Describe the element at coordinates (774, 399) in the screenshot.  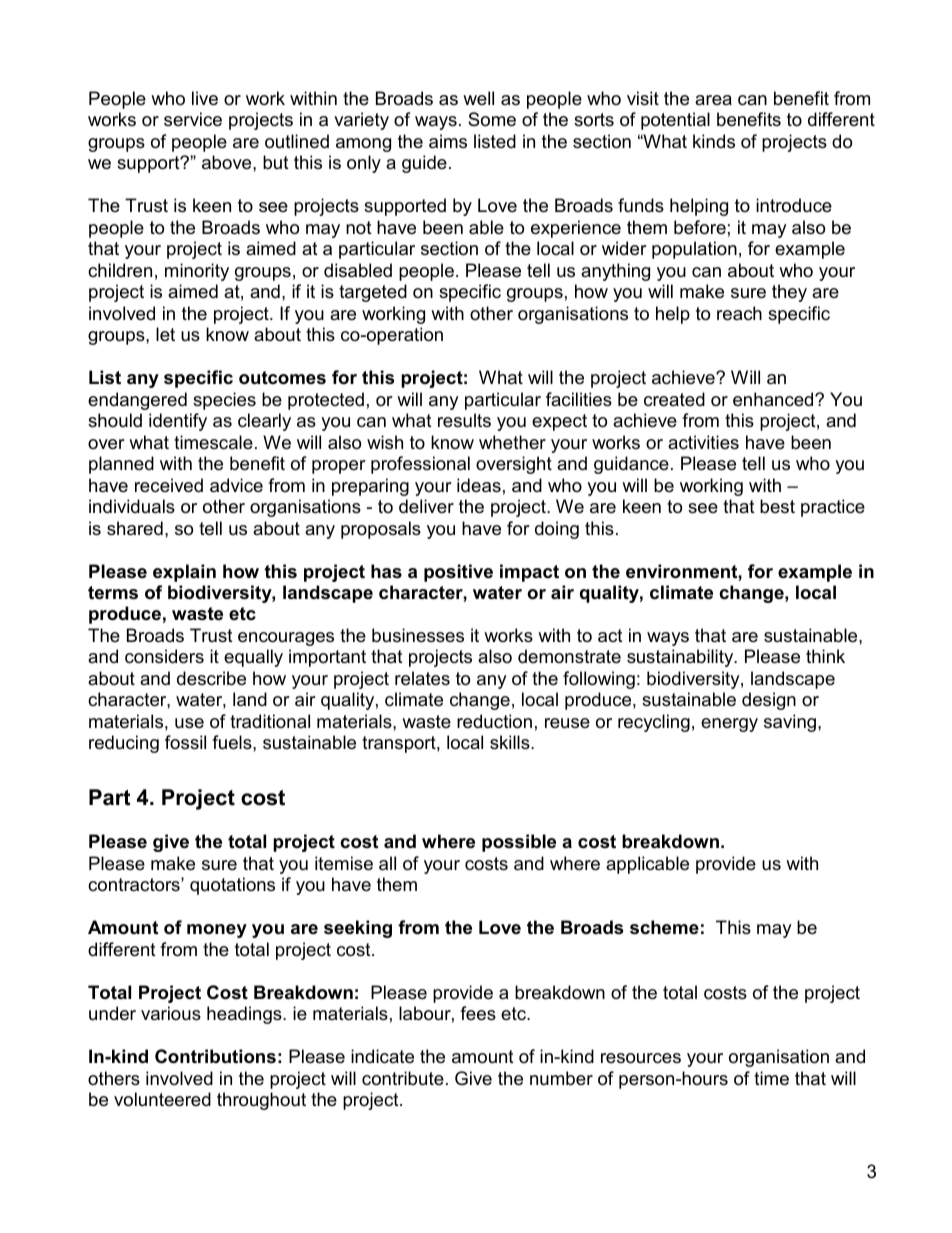
I see `enhanced` at that location.
